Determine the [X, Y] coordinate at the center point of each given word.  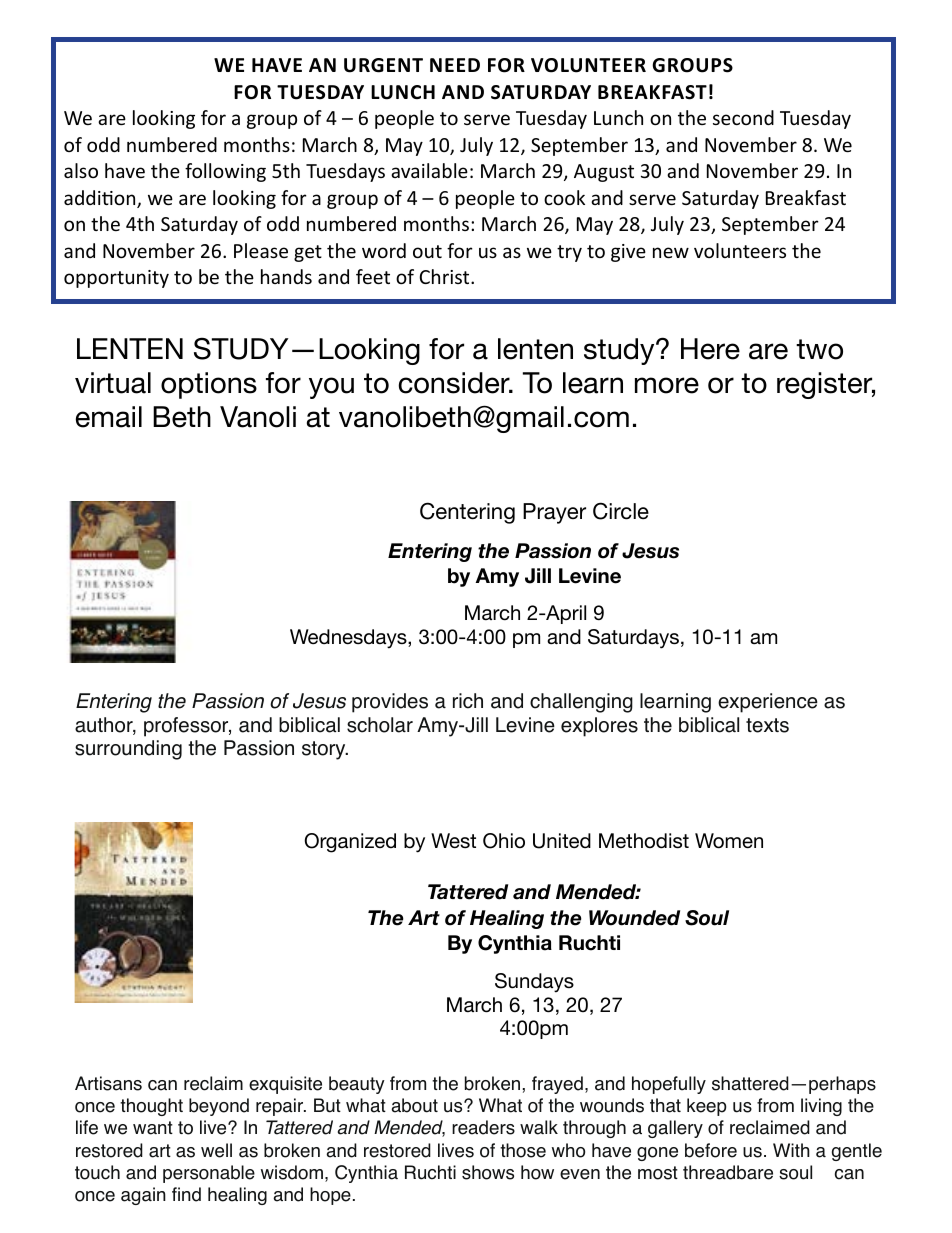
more [667, 385]
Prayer [554, 513]
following [225, 172]
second [743, 117]
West [453, 840]
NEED [455, 65]
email [109, 417]
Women [729, 841]
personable [209, 1174]
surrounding [128, 750]
